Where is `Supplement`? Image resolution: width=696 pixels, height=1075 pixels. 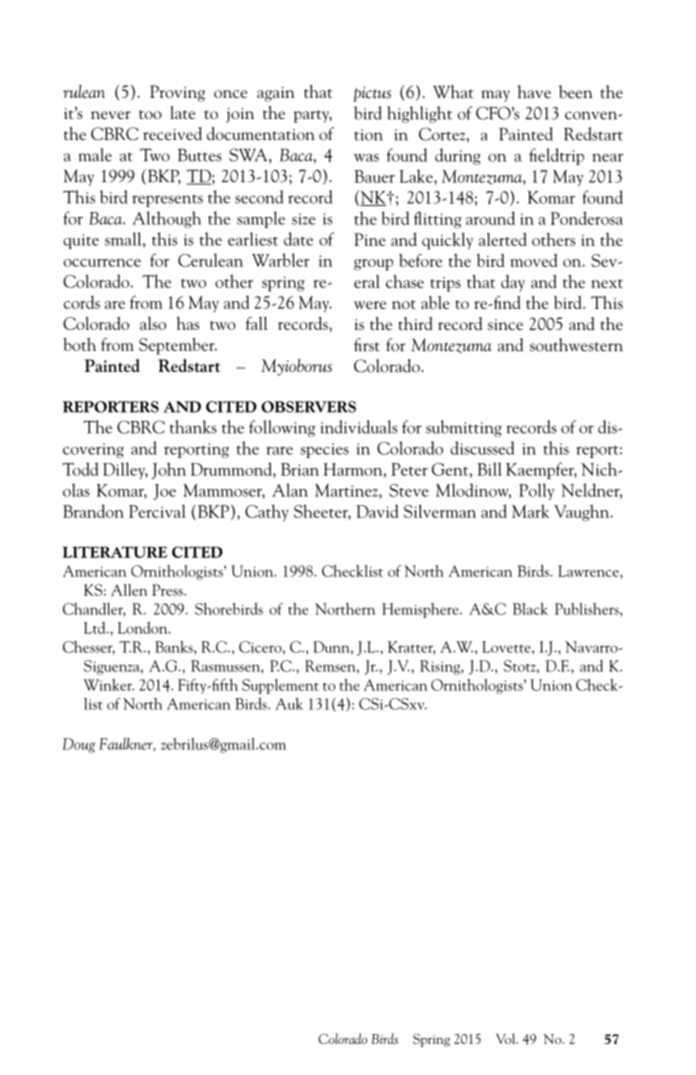 Supplement is located at coordinates (280, 686).
